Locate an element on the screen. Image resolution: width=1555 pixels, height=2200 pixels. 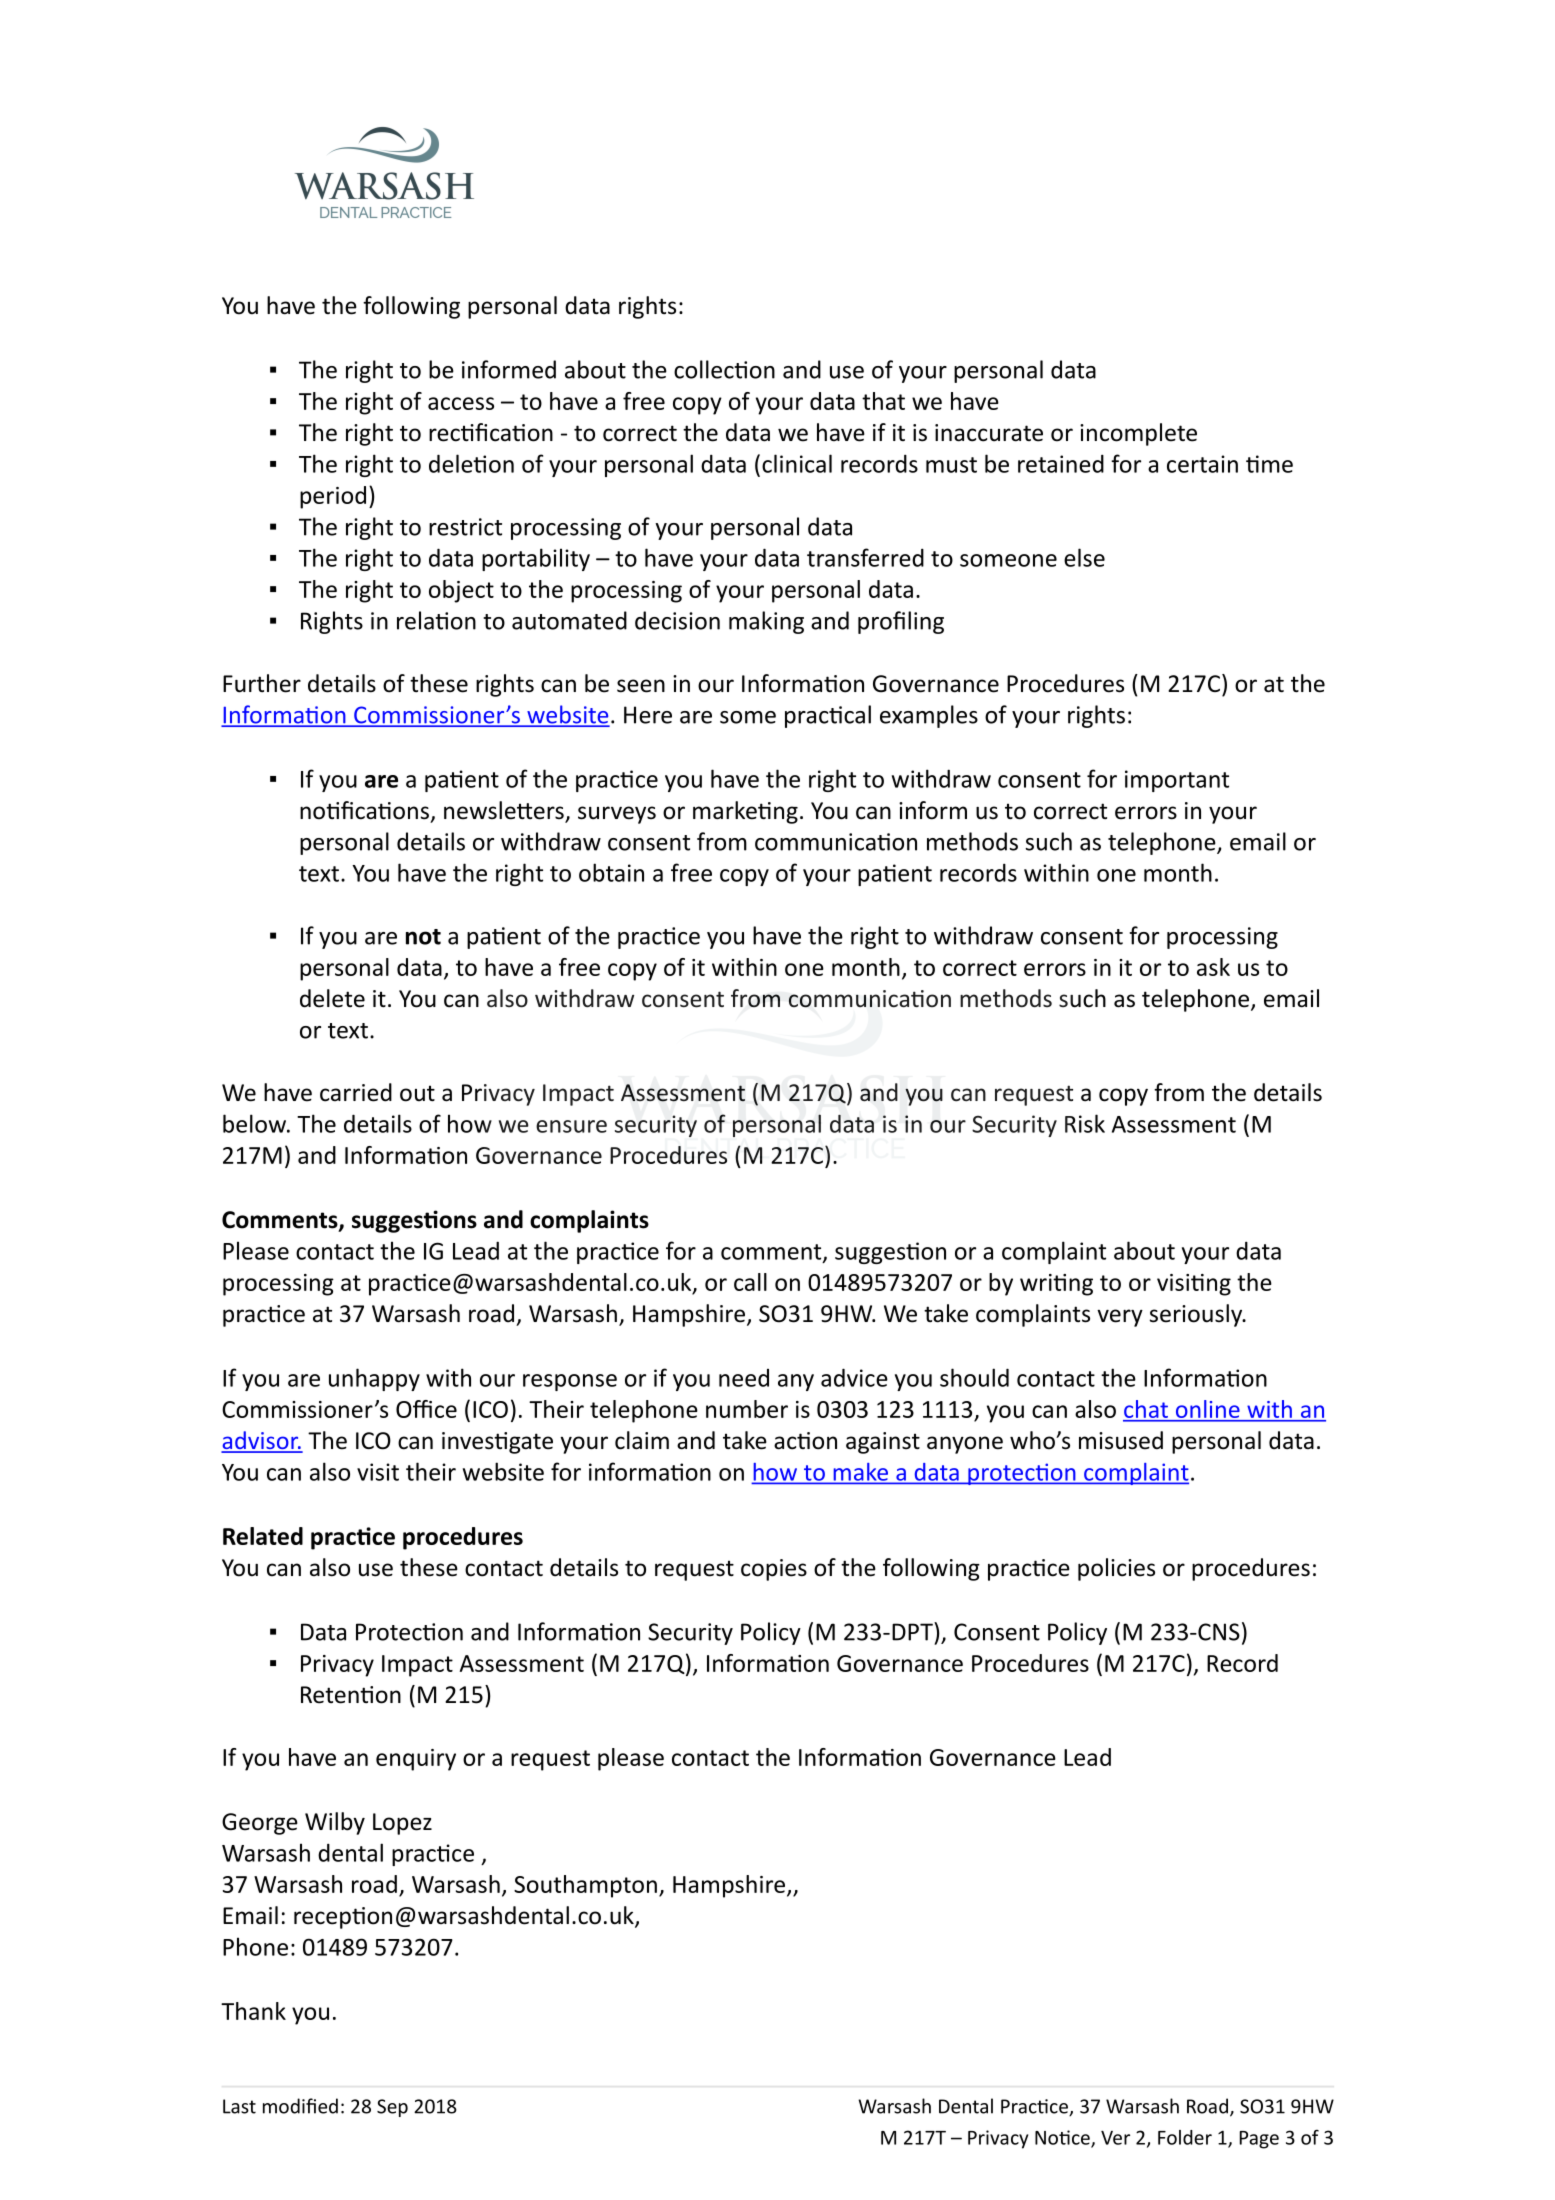
clinical is located at coordinates (797, 463).
